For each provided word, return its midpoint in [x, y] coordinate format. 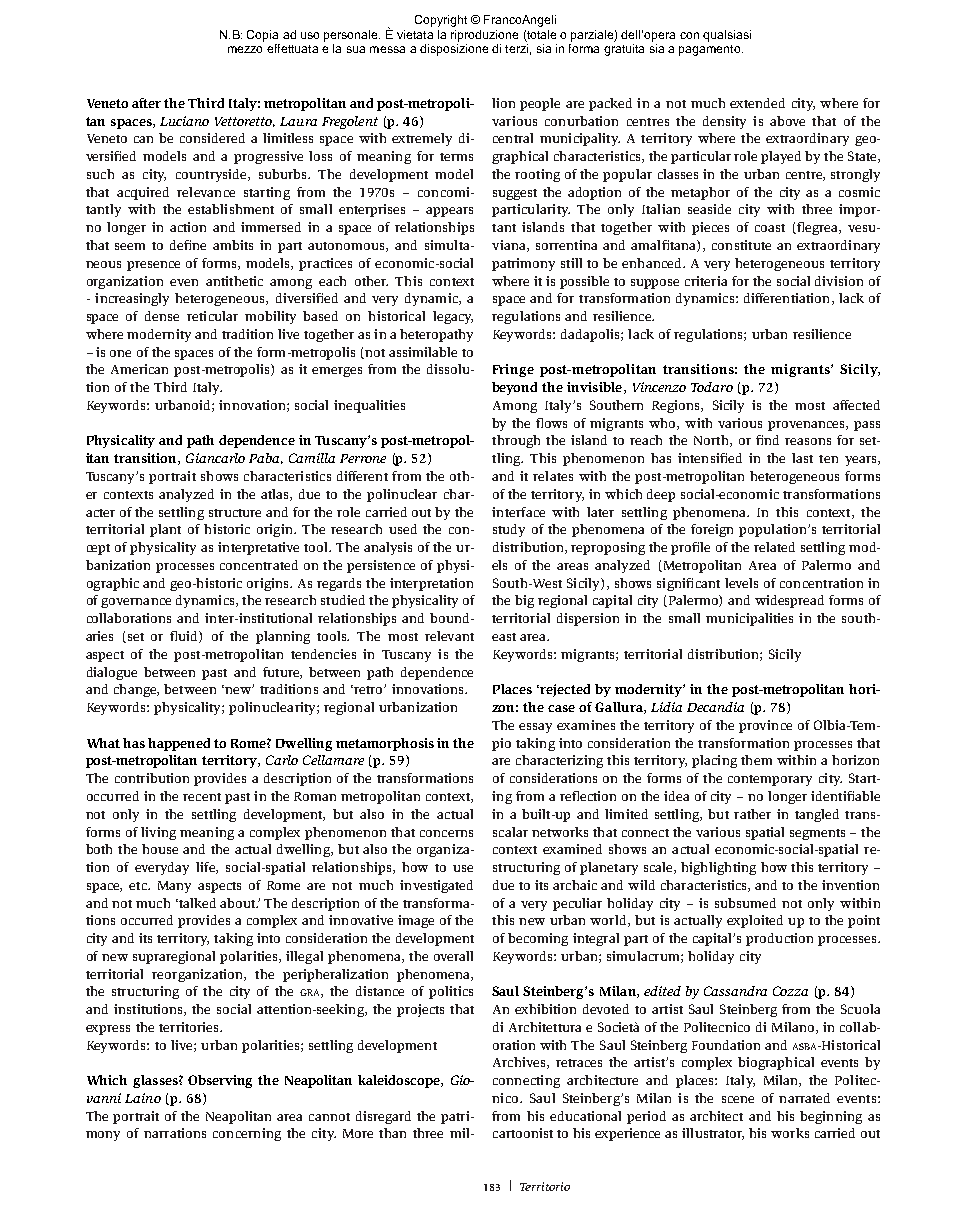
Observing [220, 1081]
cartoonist [523, 1133]
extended [757, 103]
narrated [804, 1098]
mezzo [245, 49]
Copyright [441, 21]
